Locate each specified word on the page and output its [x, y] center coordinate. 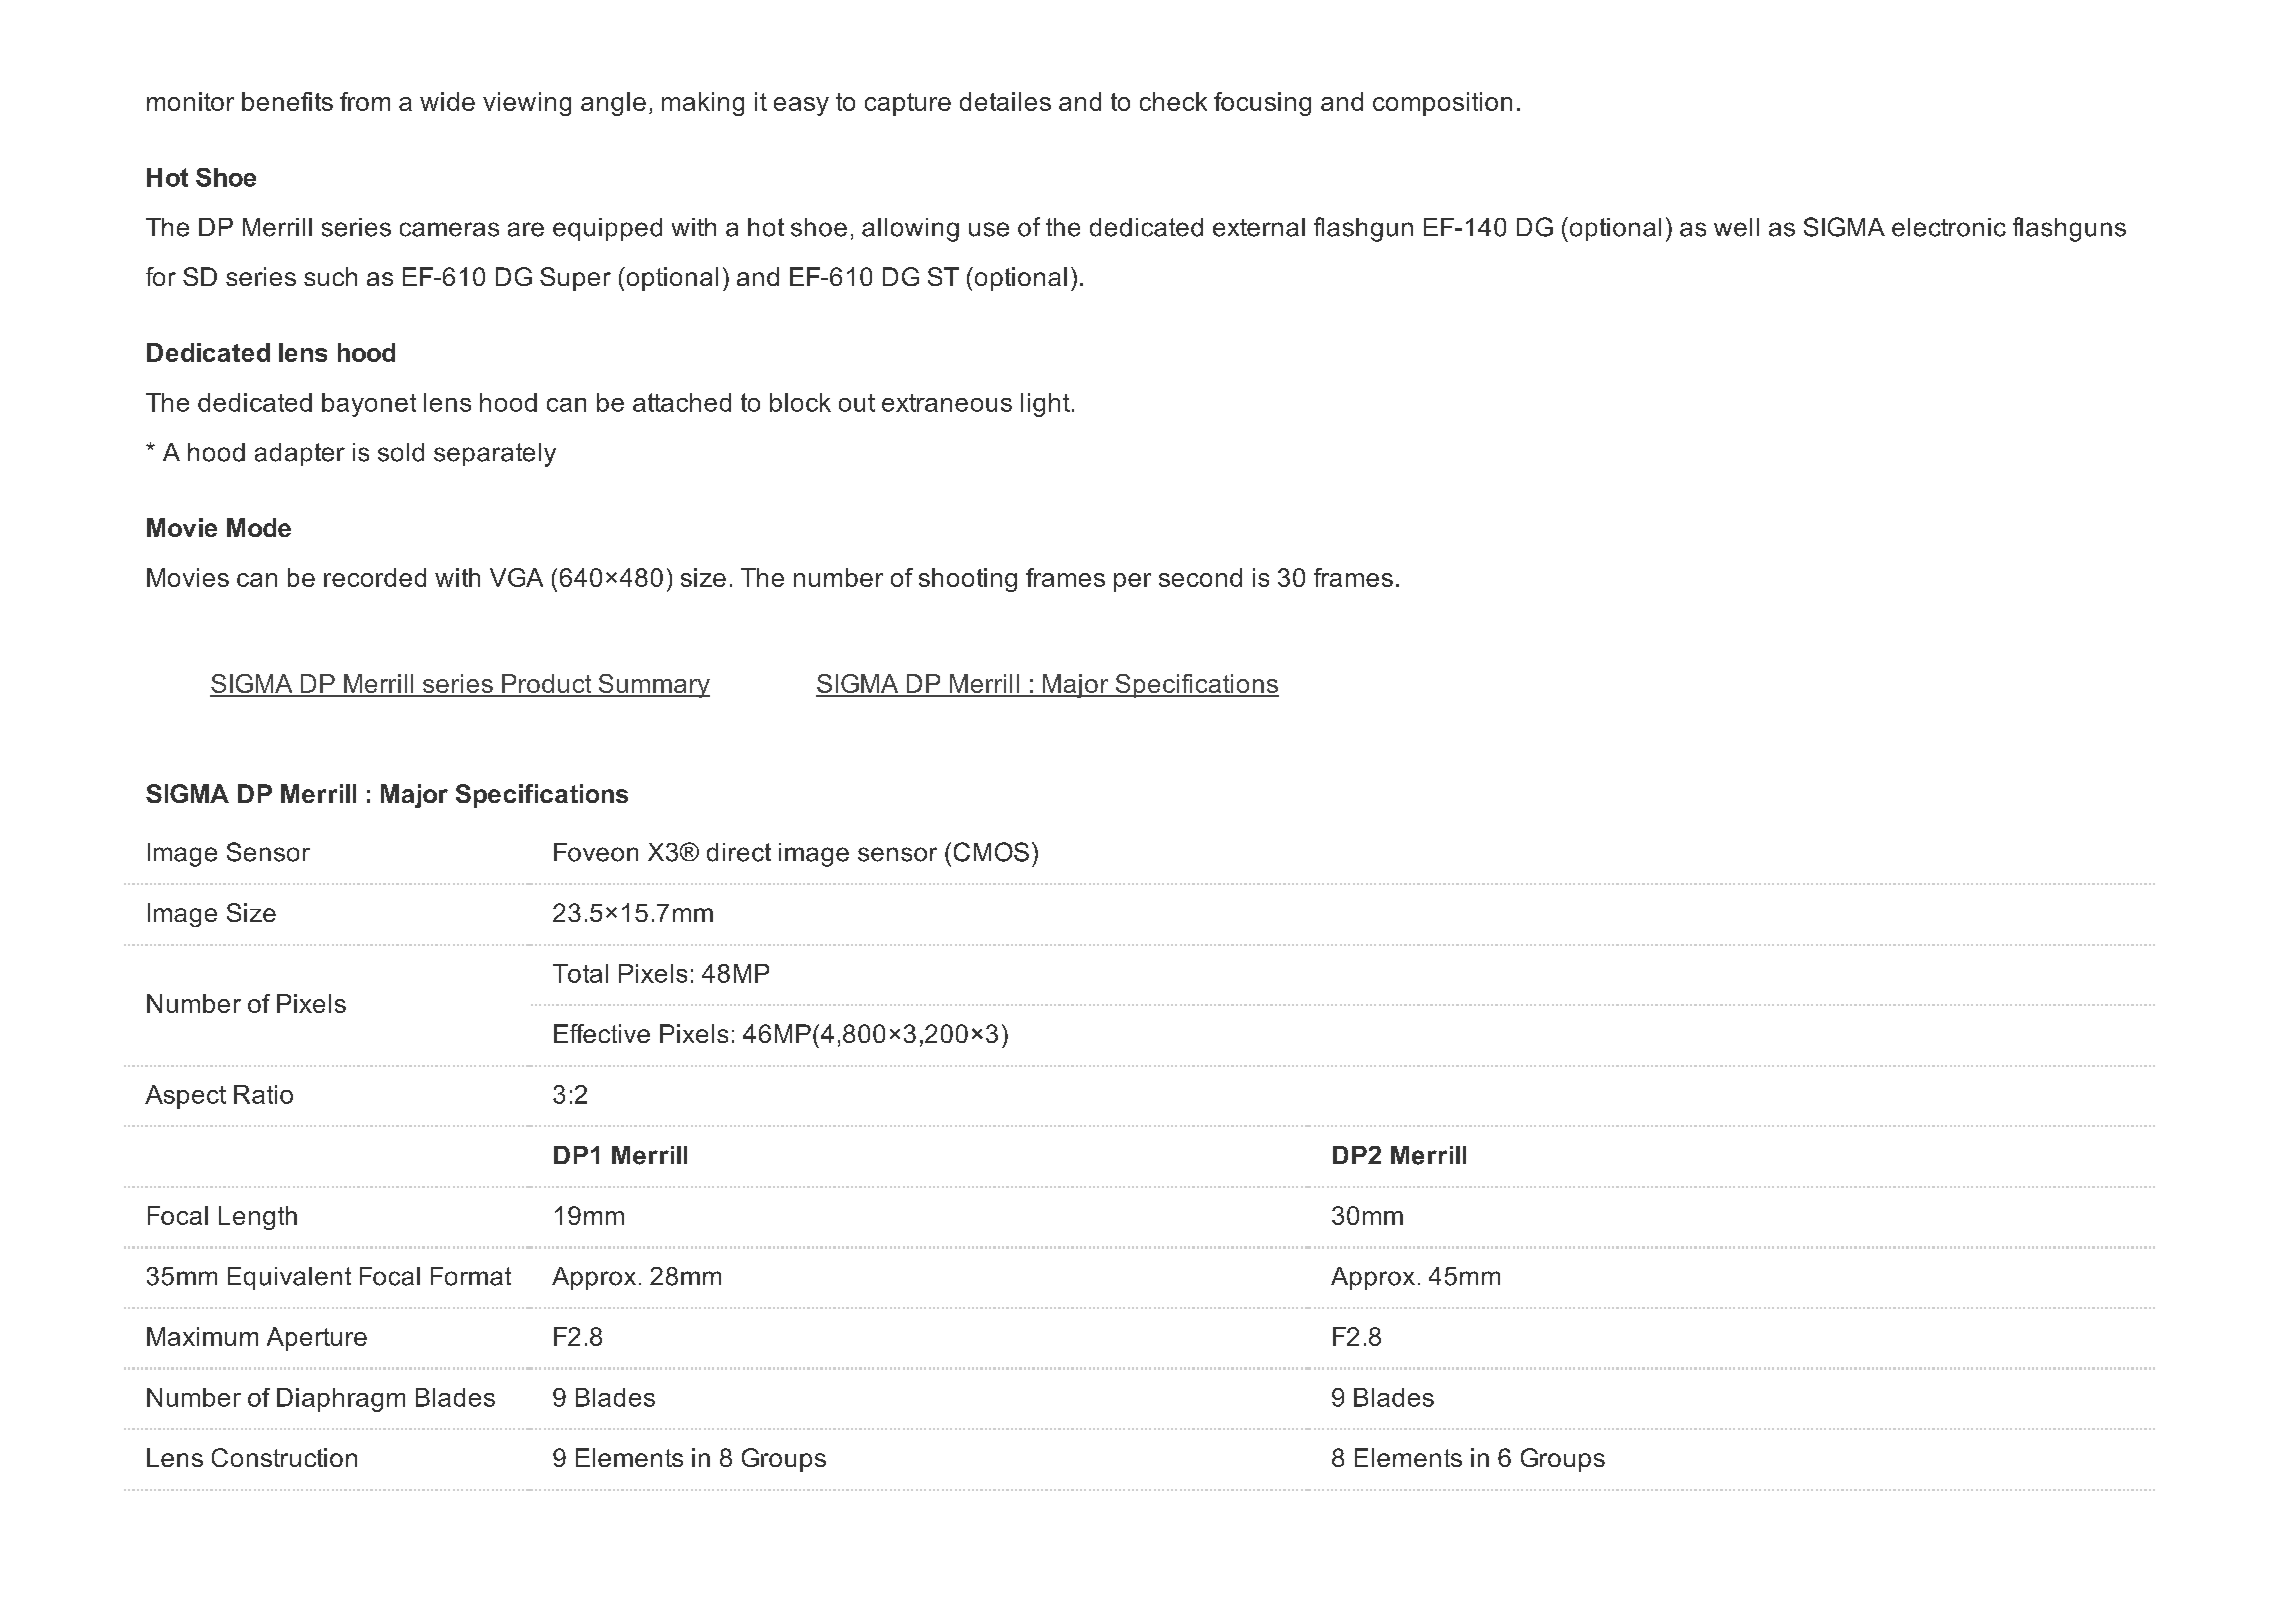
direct [739, 852]
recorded [375, 577]
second [1200, 577]
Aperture [317, 1339]
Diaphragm [341, 1400]
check [1173, 101]
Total [580, 973]
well [1736, 227]
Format [471, 1276]
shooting [968, 580]
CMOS [991, 852]
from [365, 101]
